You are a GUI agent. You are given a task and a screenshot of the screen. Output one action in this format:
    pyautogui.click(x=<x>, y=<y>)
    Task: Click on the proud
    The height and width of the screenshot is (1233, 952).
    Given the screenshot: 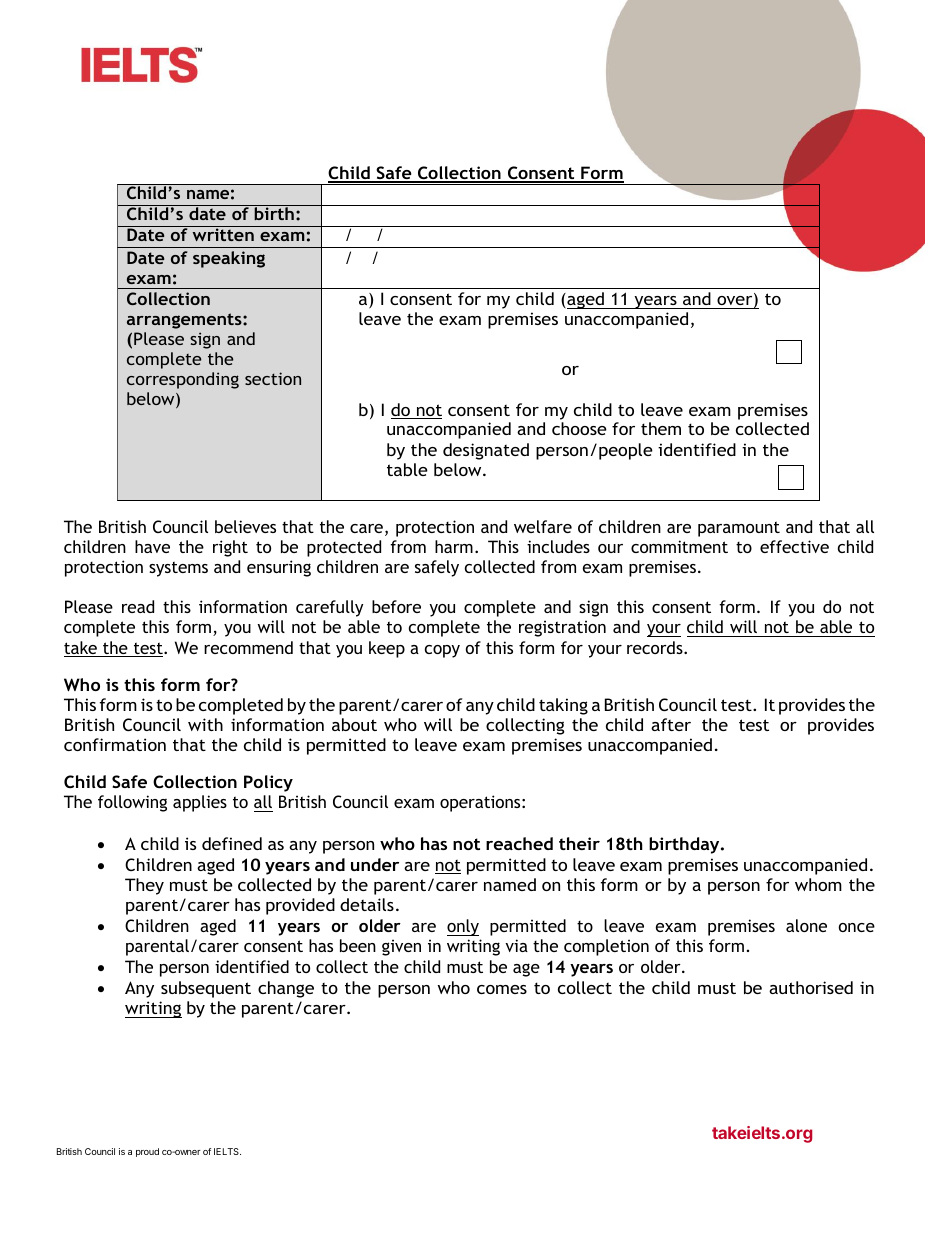 What is the action you would take?
    pyautogui.click(x=147, y=1152)
